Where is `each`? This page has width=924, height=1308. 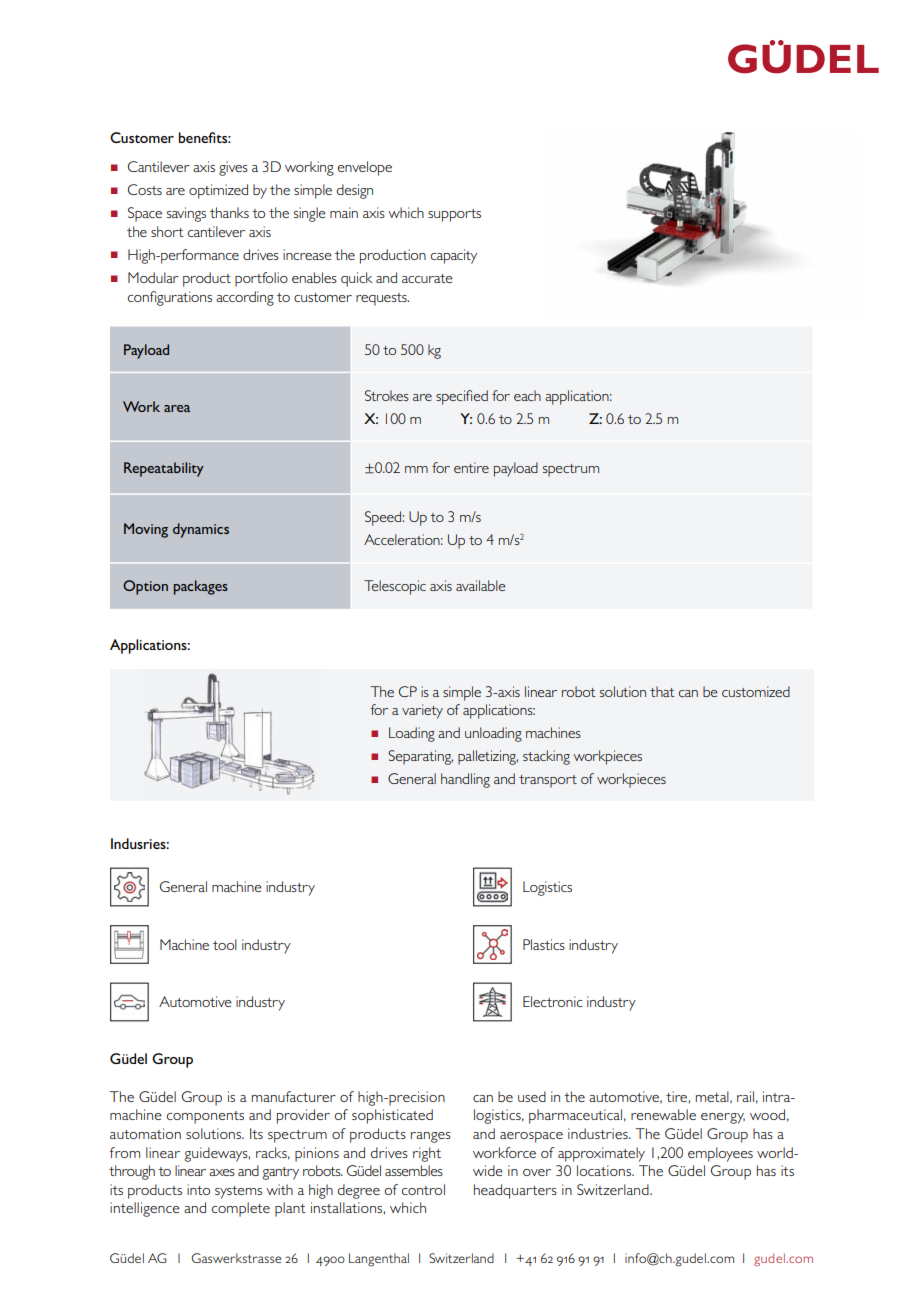 each is located at coordinates (527, 395).
